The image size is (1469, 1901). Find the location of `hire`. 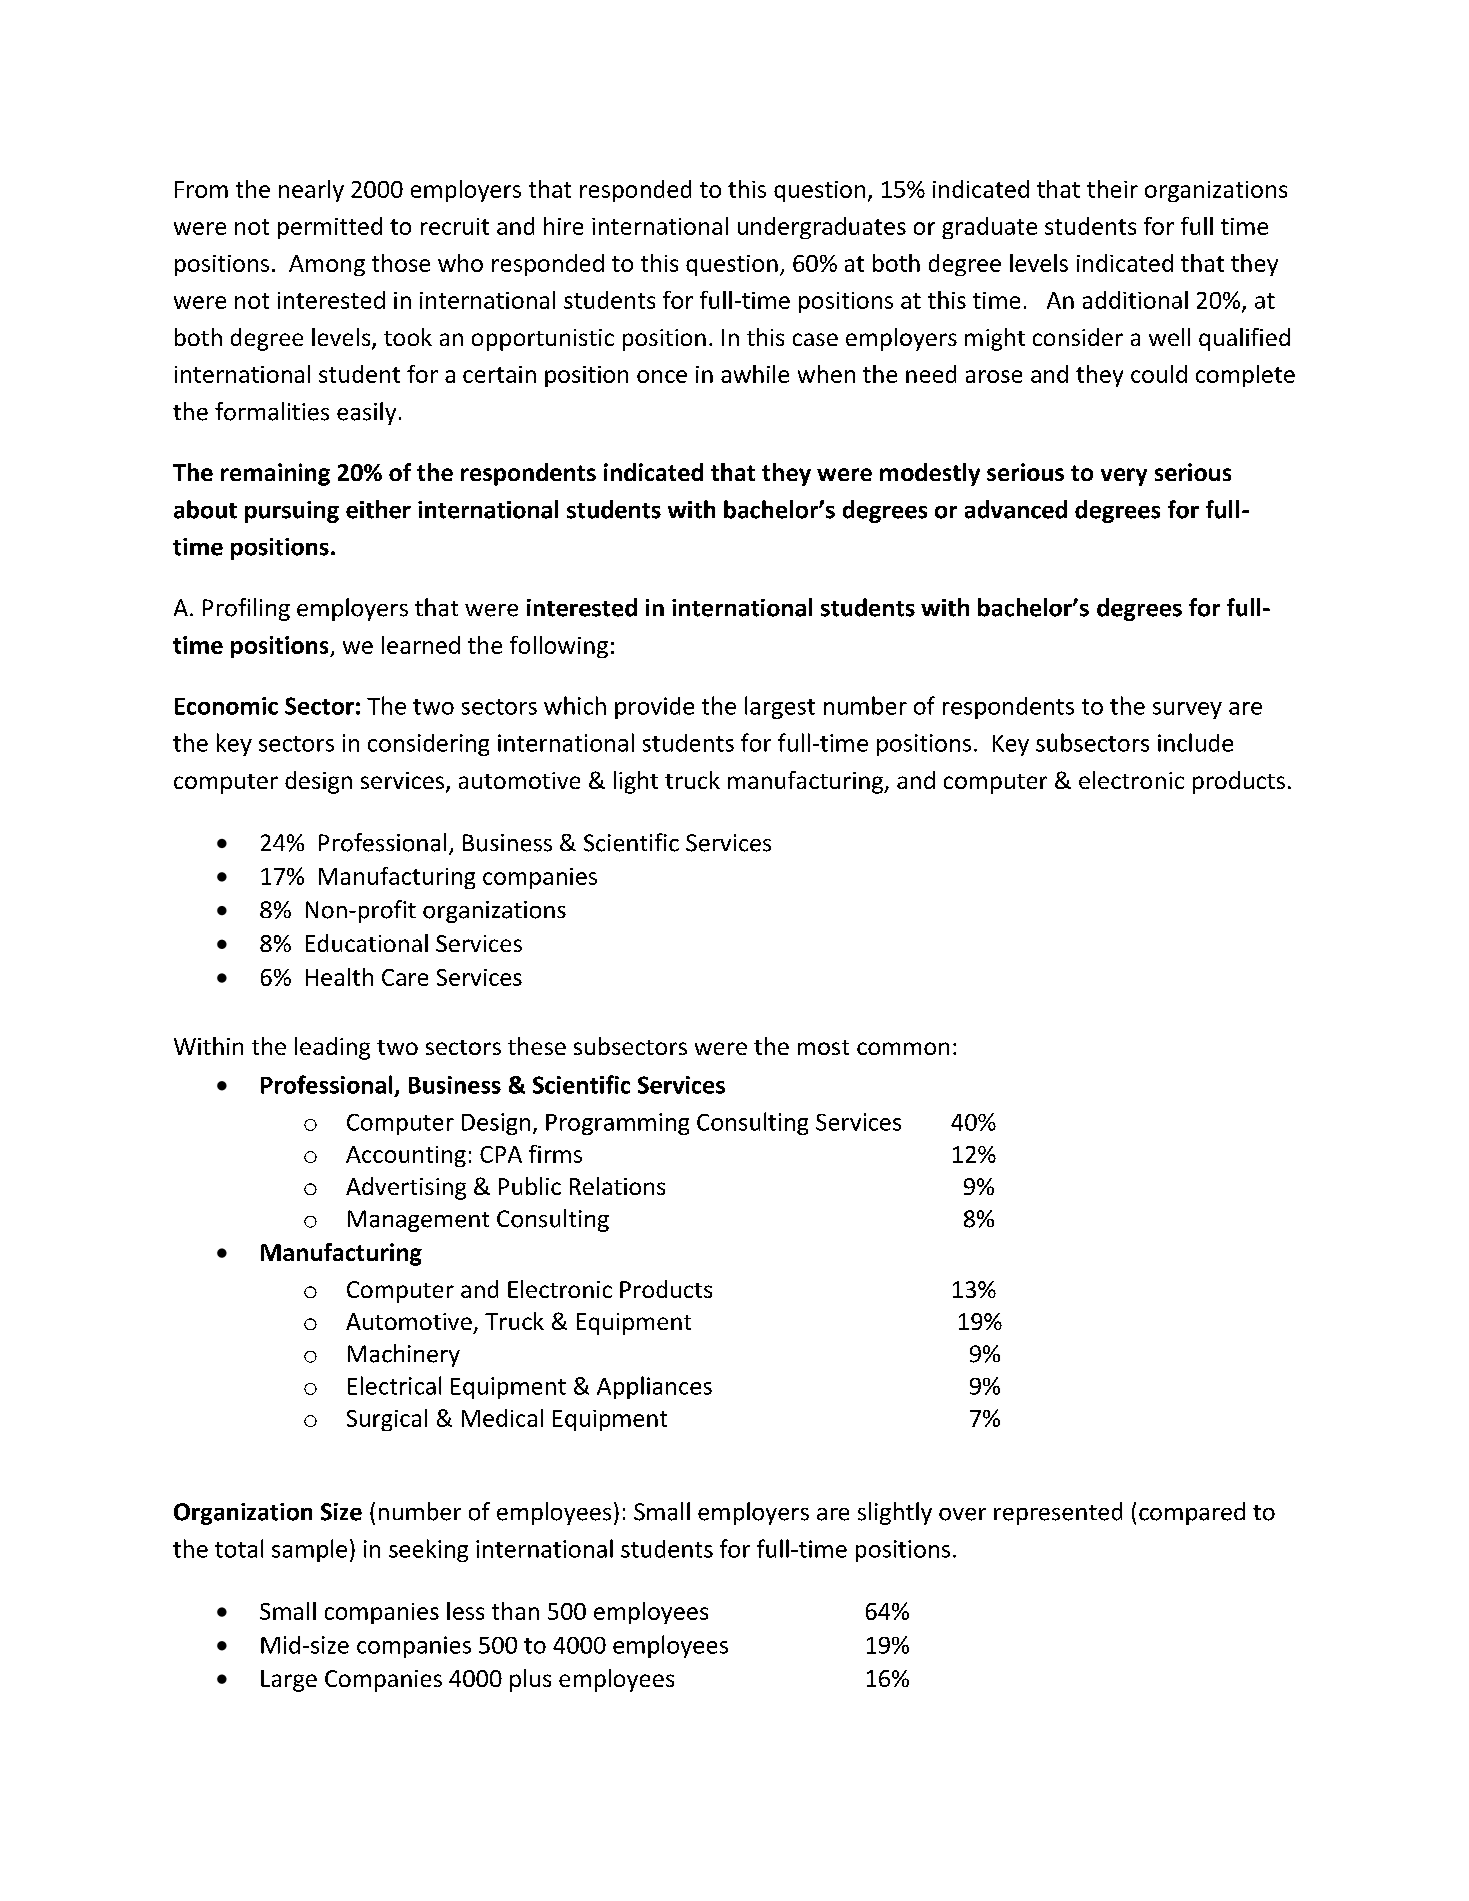

hire is located at coordinates (563, 226).
